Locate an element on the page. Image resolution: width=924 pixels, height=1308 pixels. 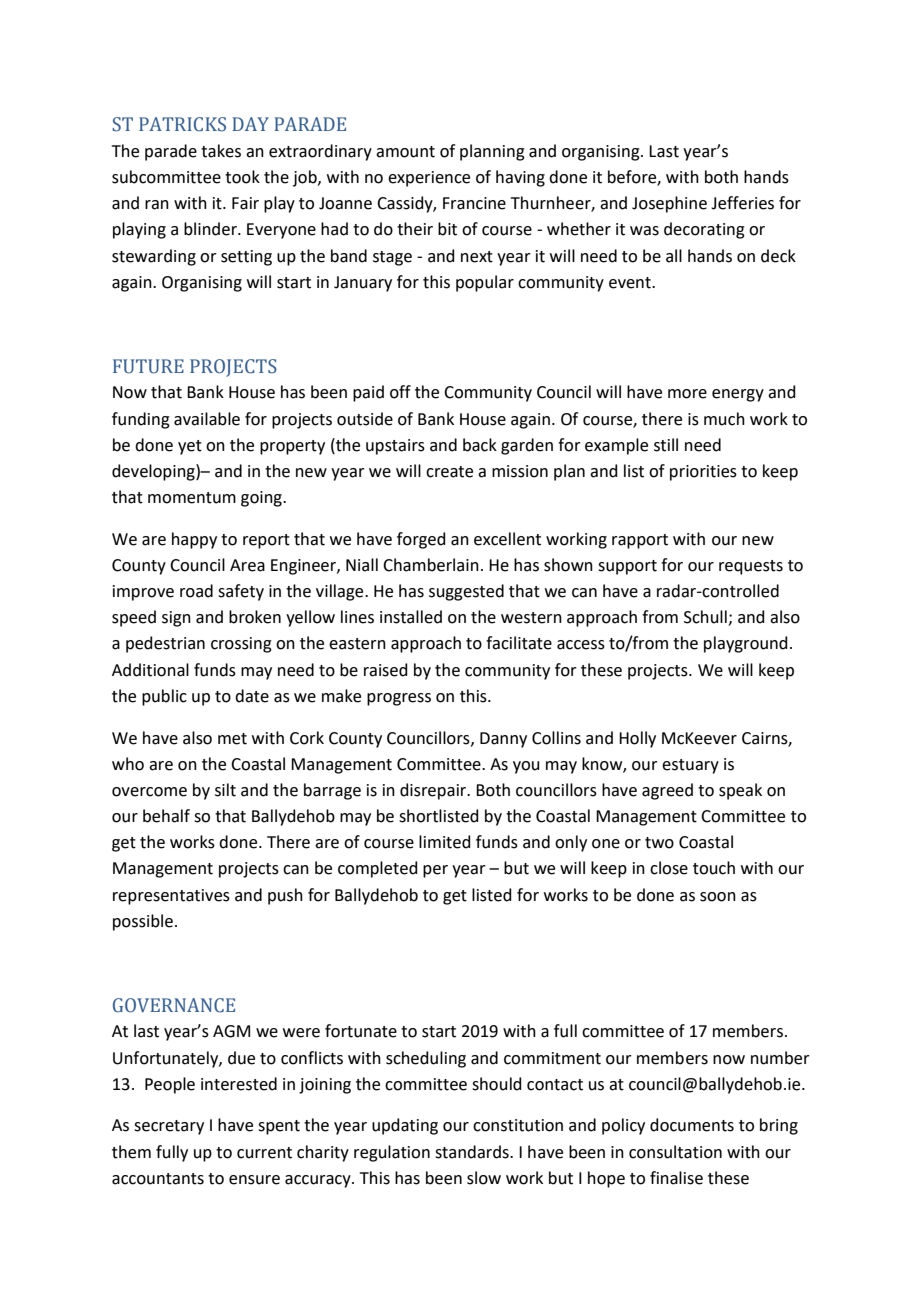
experience is located at coordinates (429, 179).
